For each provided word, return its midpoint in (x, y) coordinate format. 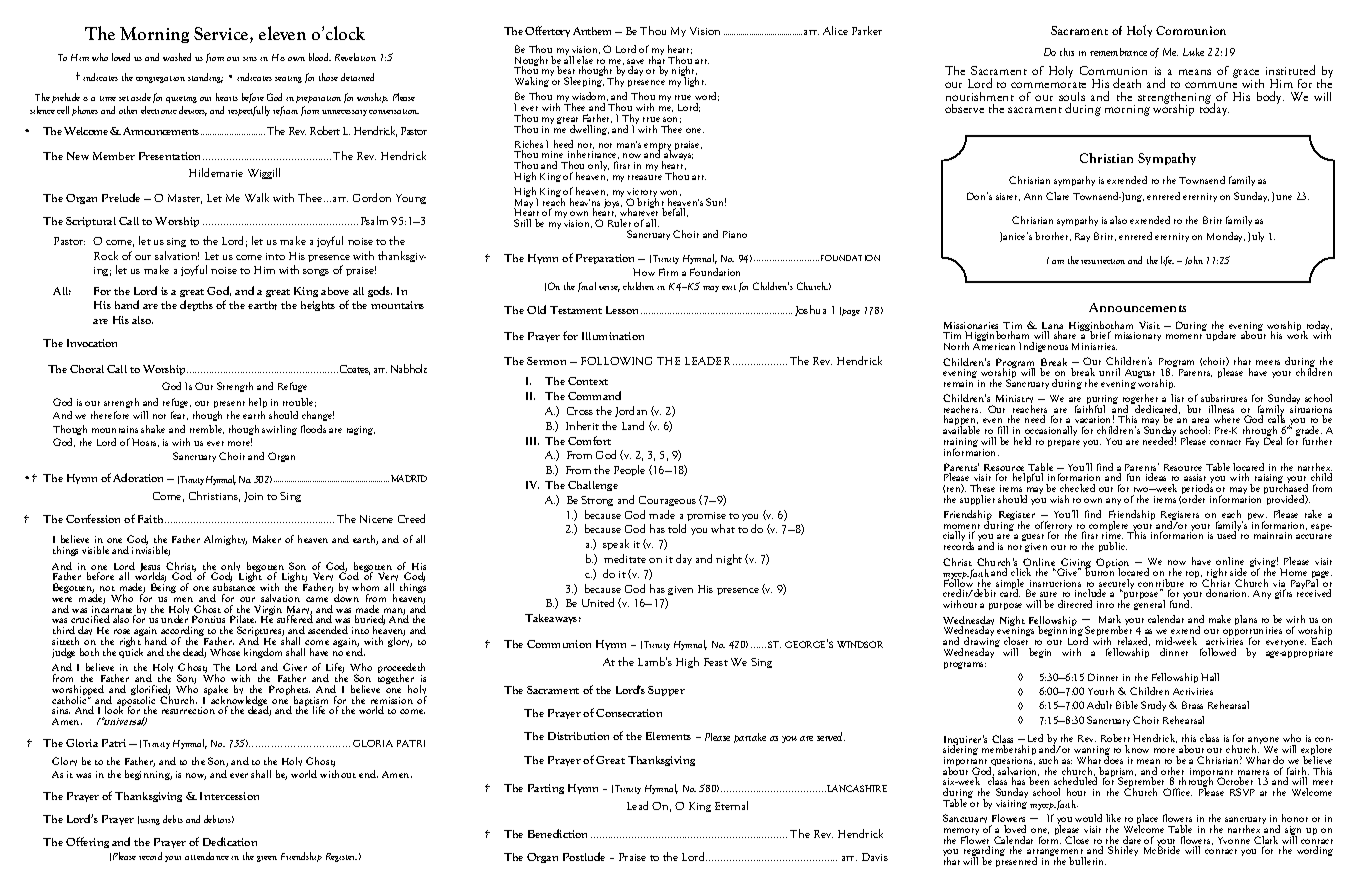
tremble (207, 429)
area (1200, 420)
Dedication (230, 841)
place (1147, 820)
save (635, 63)
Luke (1193, 52)
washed (177, 57)
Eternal (731, 805)
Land (633, 425)
